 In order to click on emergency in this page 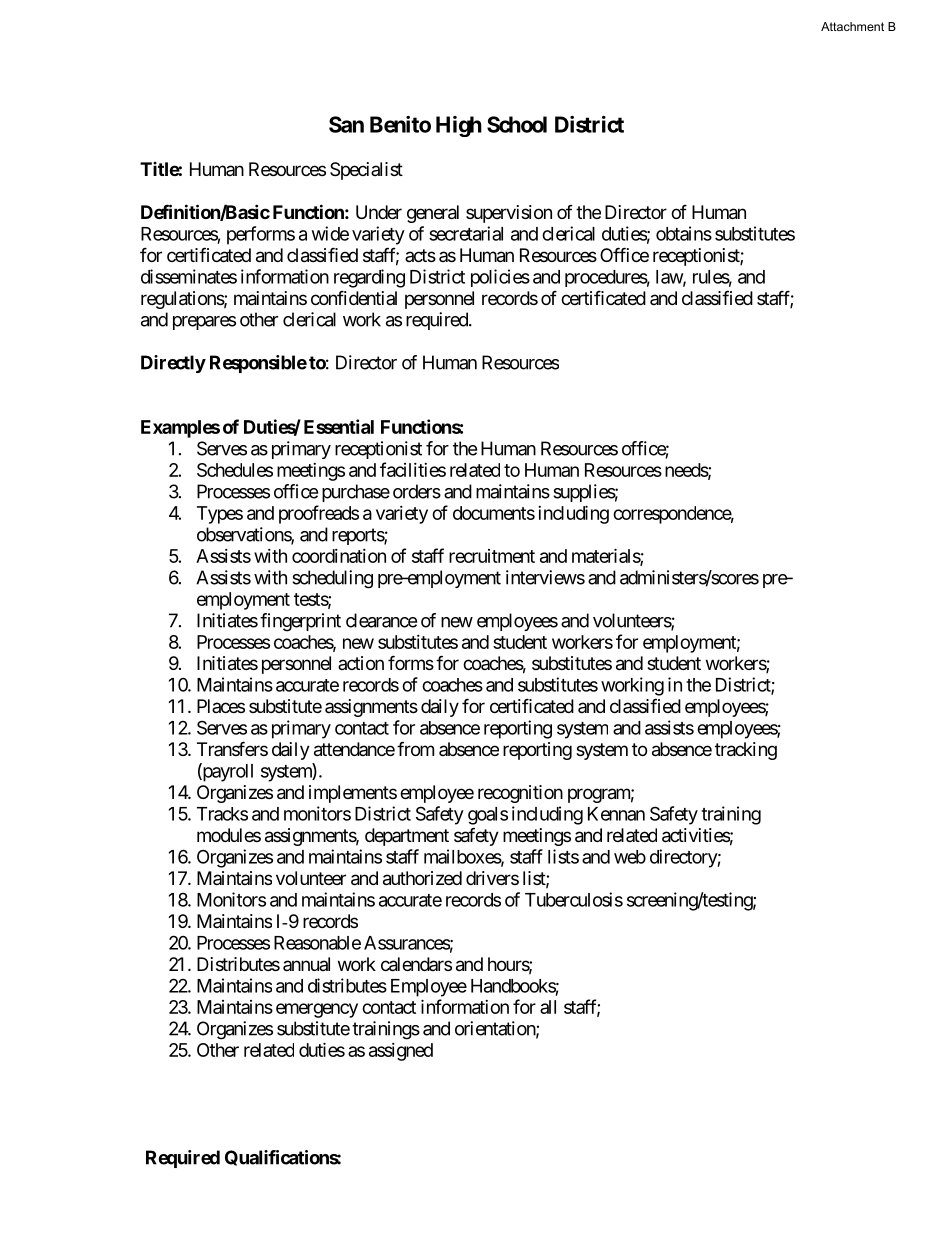, I will do `click(317, 1010)`.
